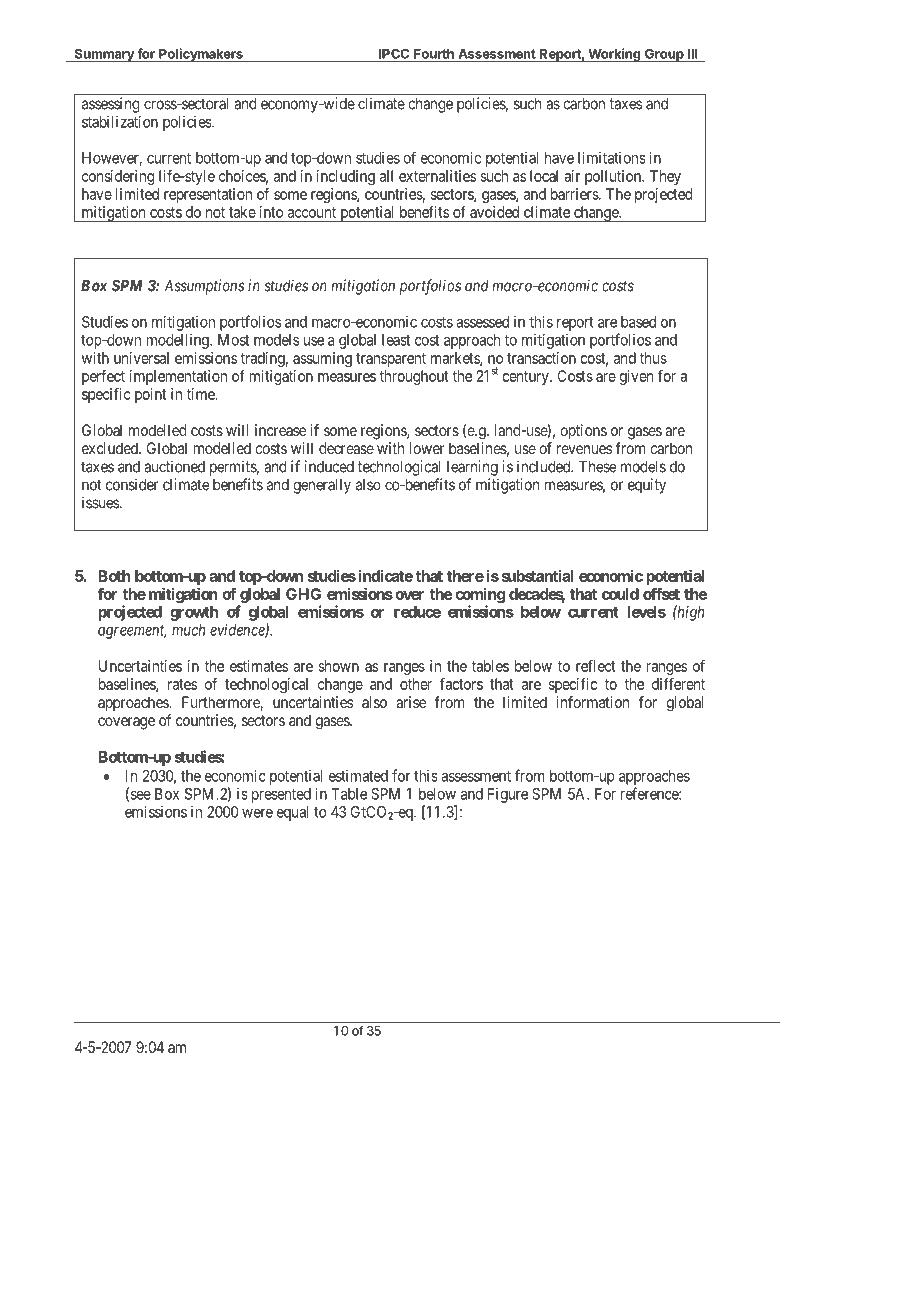 This screenshot has width=924, height=1308. What do you see at coordinates (312, 212) in the screenshot?
I see `account` at bounding box center [312, 212].
